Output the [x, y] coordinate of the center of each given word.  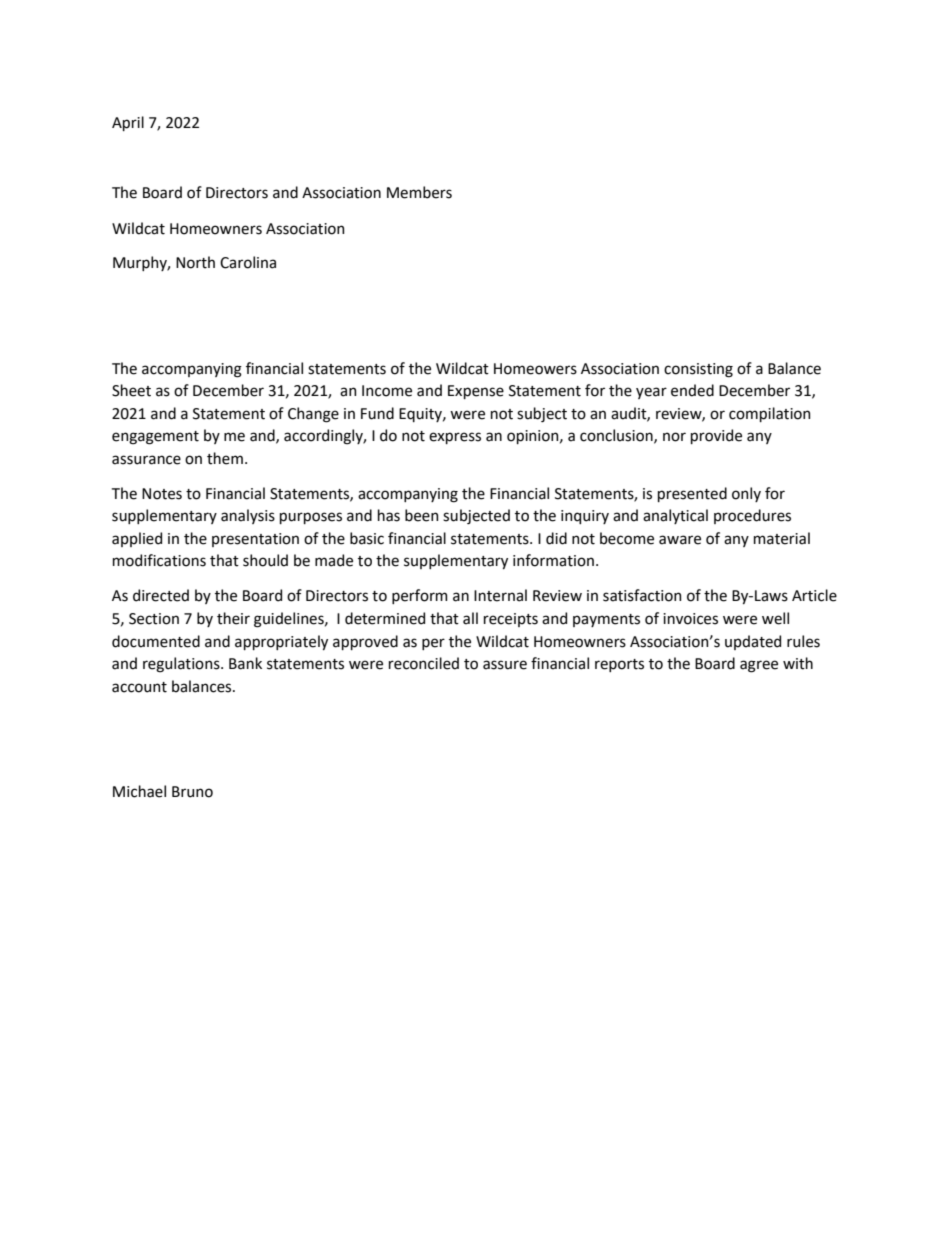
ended [692, 390]
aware [680, 540]
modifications [159, 560]
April [128, 123]
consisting [698, 370]
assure [505, 665]
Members [419, 192]
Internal [500, 595]
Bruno [192, 792]
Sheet [131, 390]
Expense [476, 392]
